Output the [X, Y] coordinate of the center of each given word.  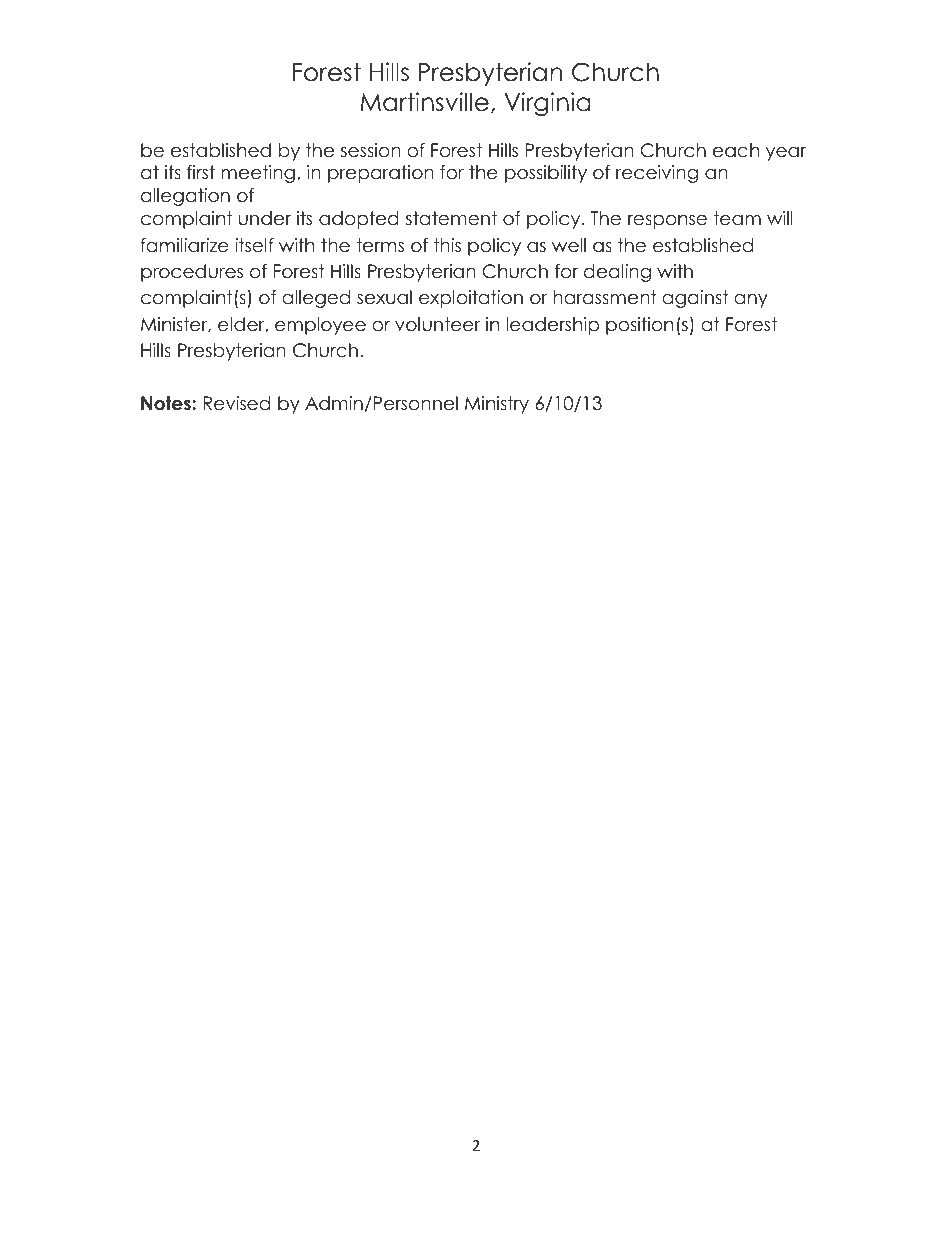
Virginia [547, 104]
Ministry [497, 405]
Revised [236, 403]
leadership [552, 326]
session [371, 150]
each [736, 150]
